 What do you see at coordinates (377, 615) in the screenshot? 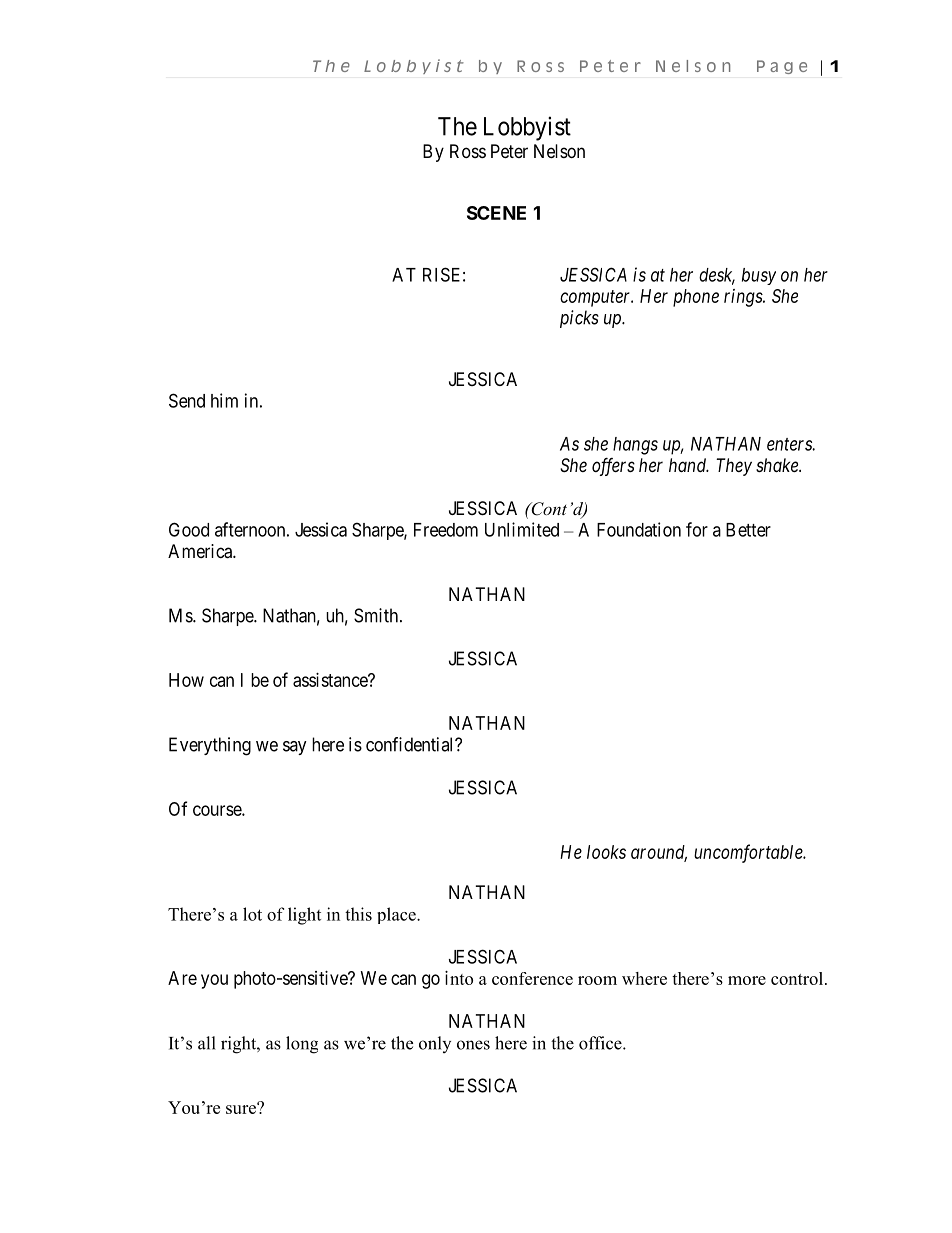
I see `Smith` at bounding box center [377, 615].
